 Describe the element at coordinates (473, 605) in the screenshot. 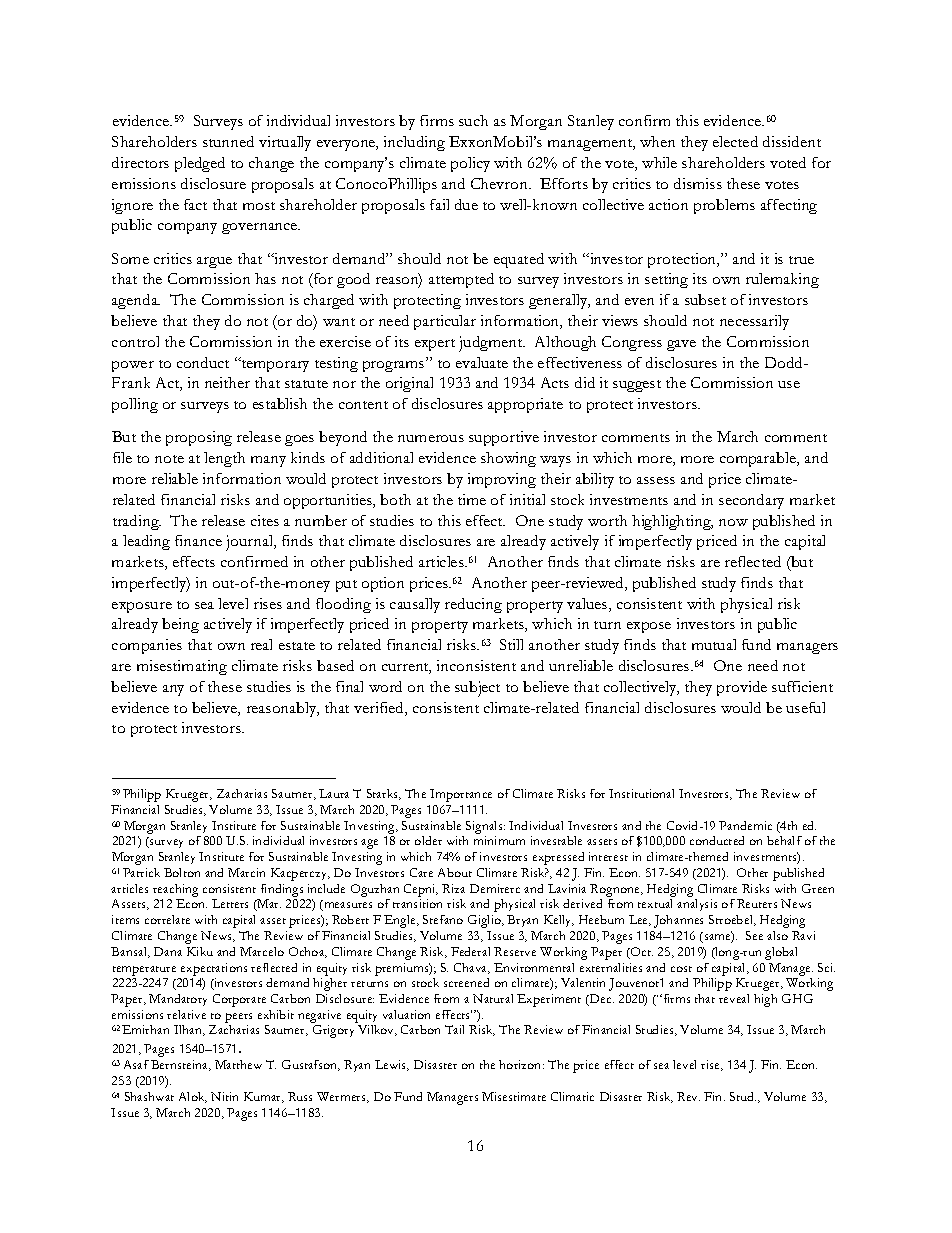

I see `reducing` at that location.
